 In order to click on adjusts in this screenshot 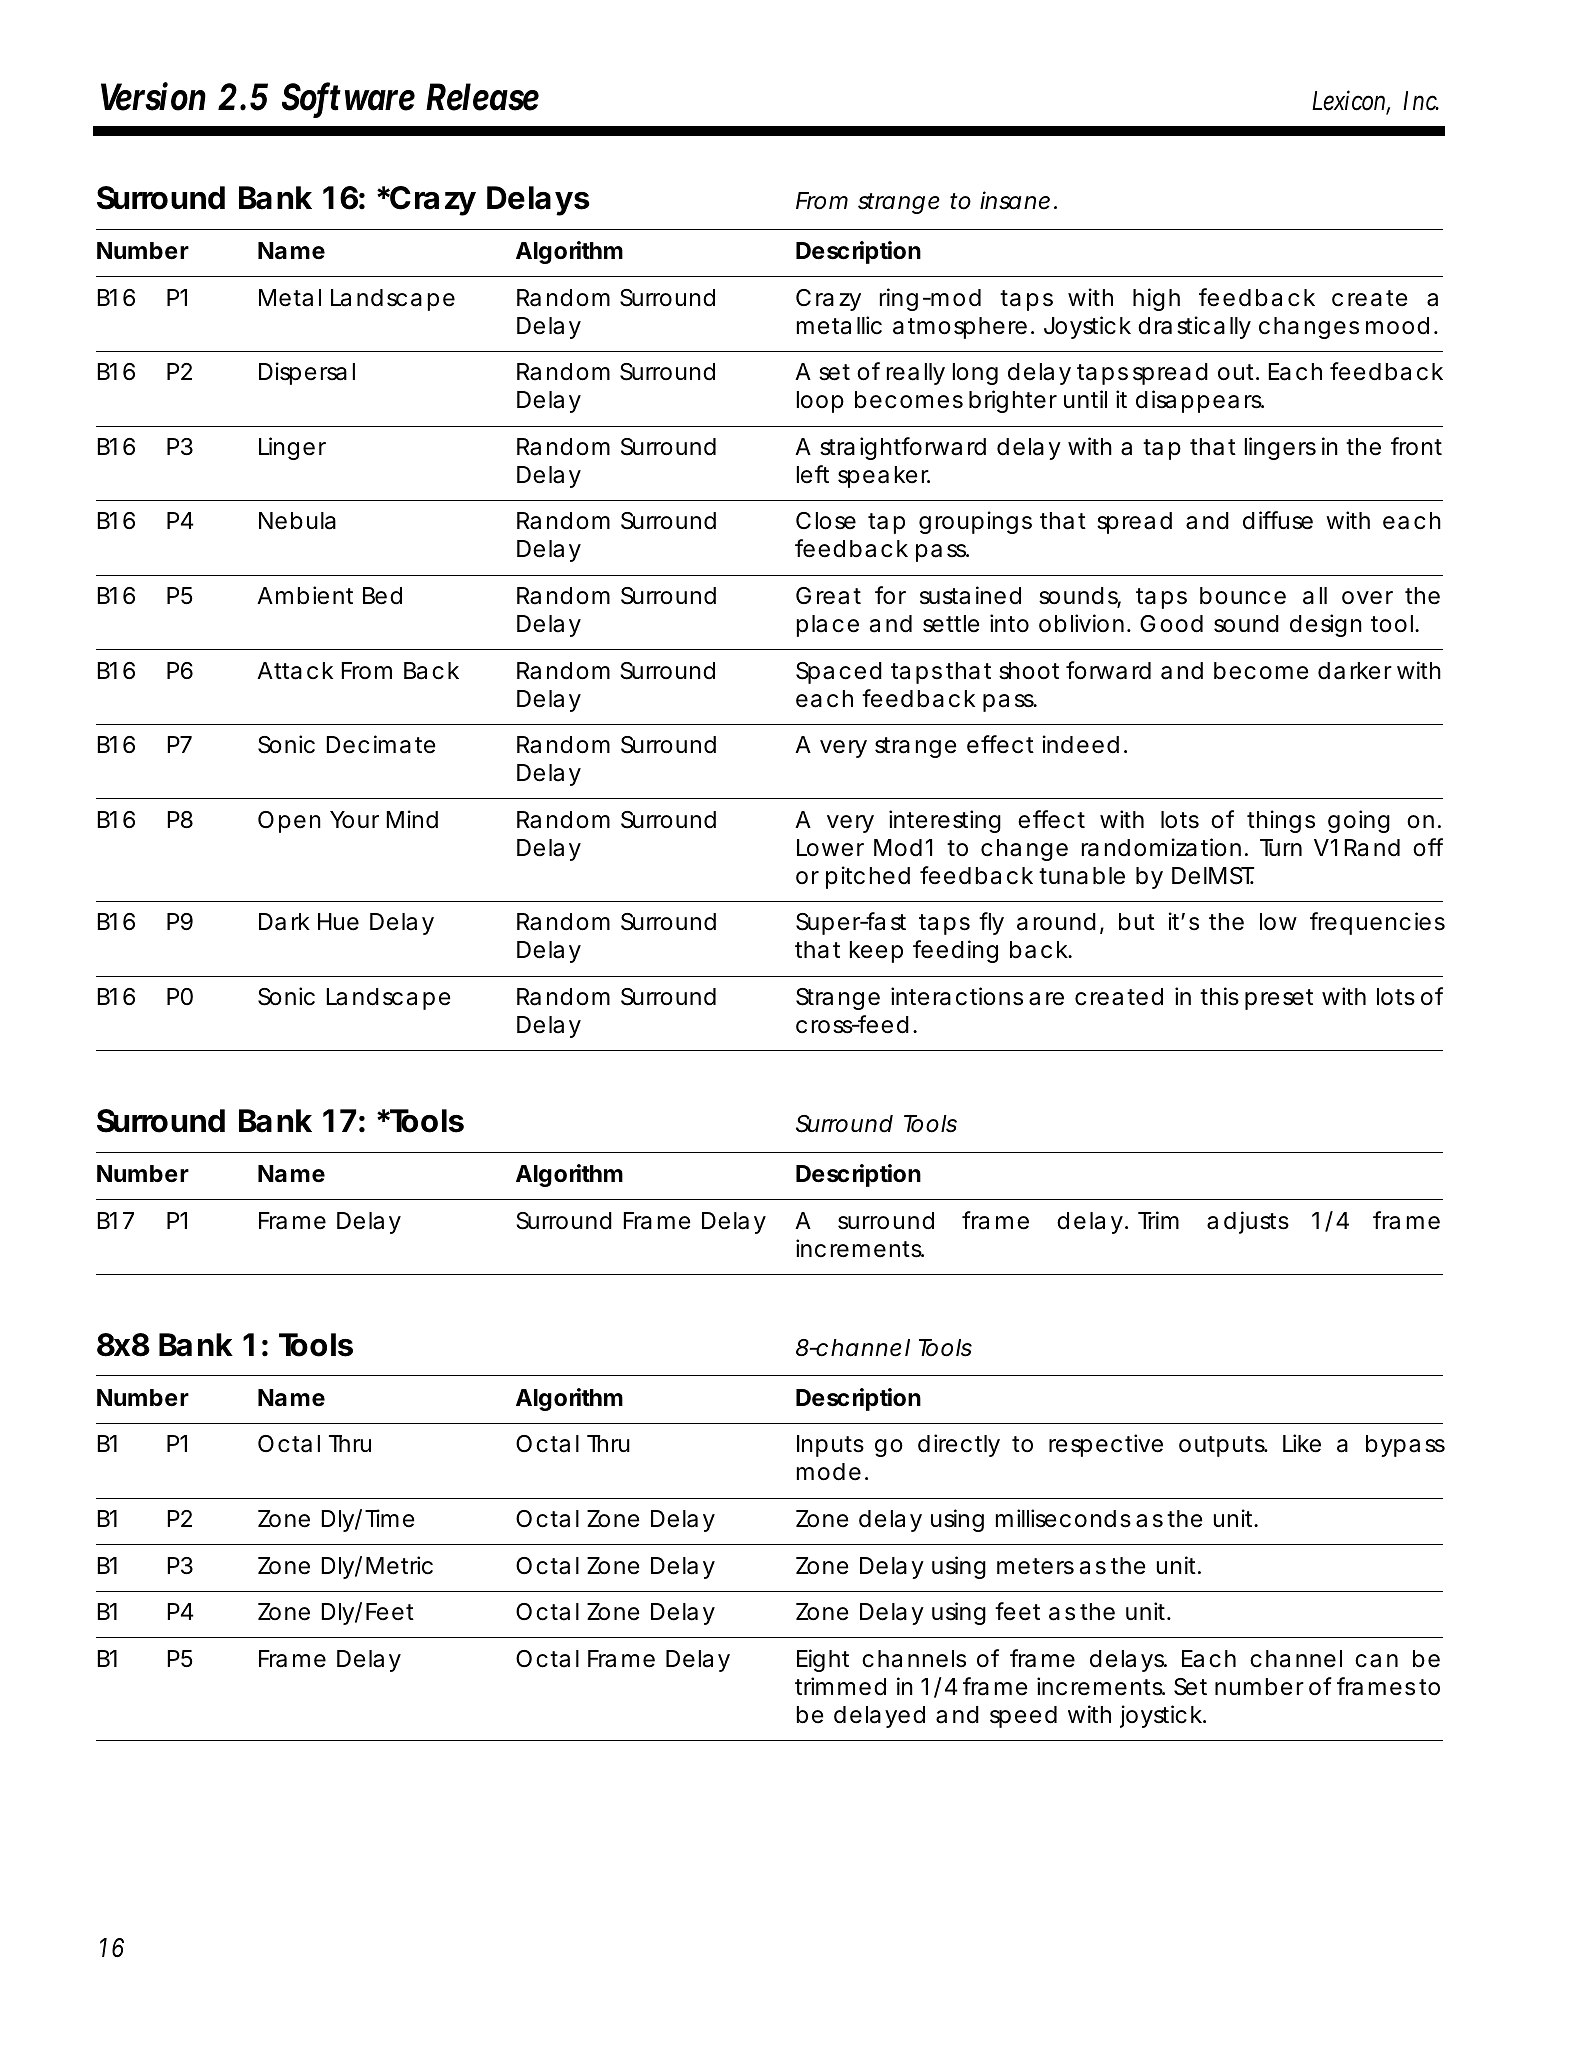, I will do `click(1248, 1222)`.
